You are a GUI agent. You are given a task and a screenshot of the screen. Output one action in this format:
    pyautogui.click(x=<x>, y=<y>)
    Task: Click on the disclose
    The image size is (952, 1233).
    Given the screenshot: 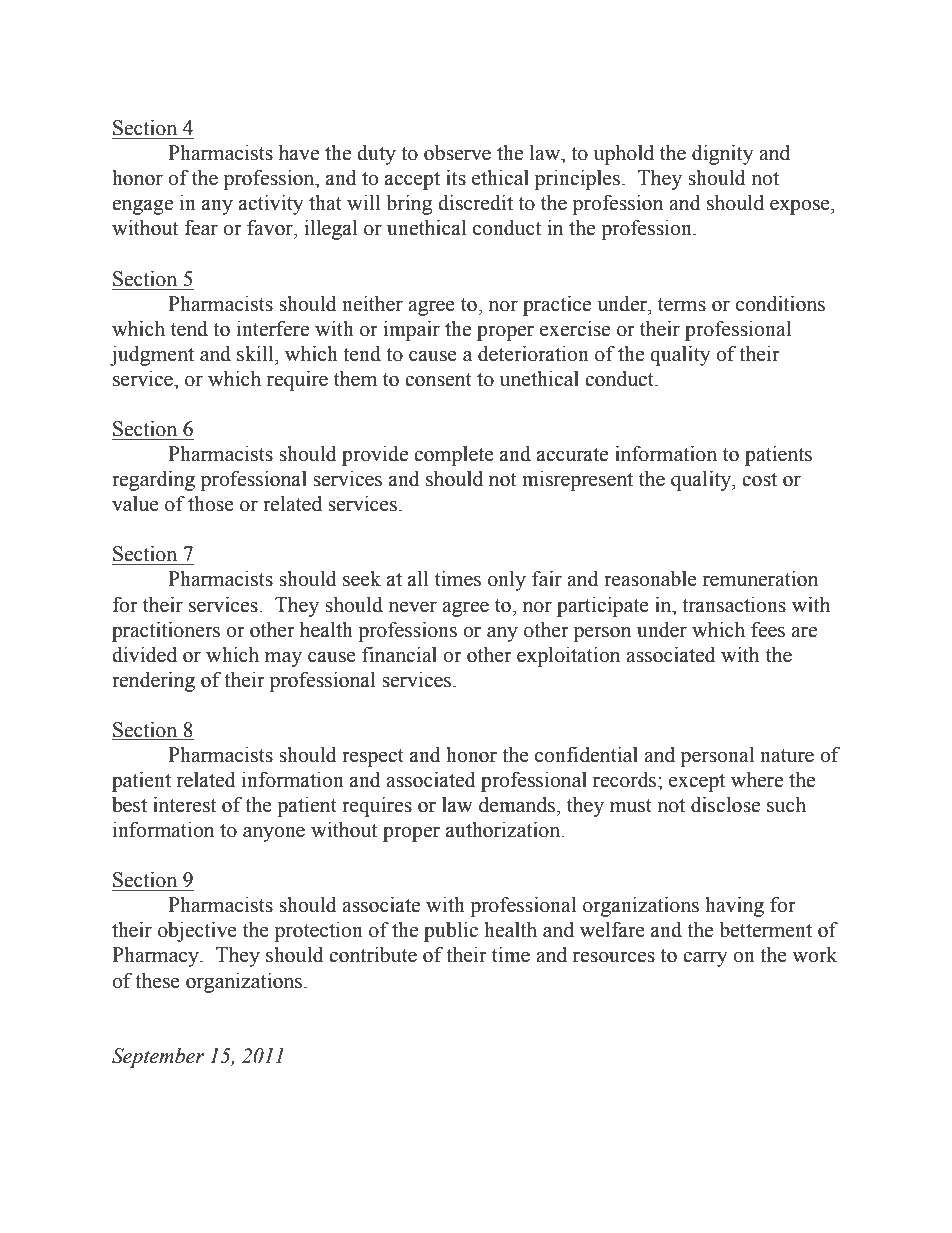 What is the action you would take?
    pyautogui.click(x=725, y=805)
